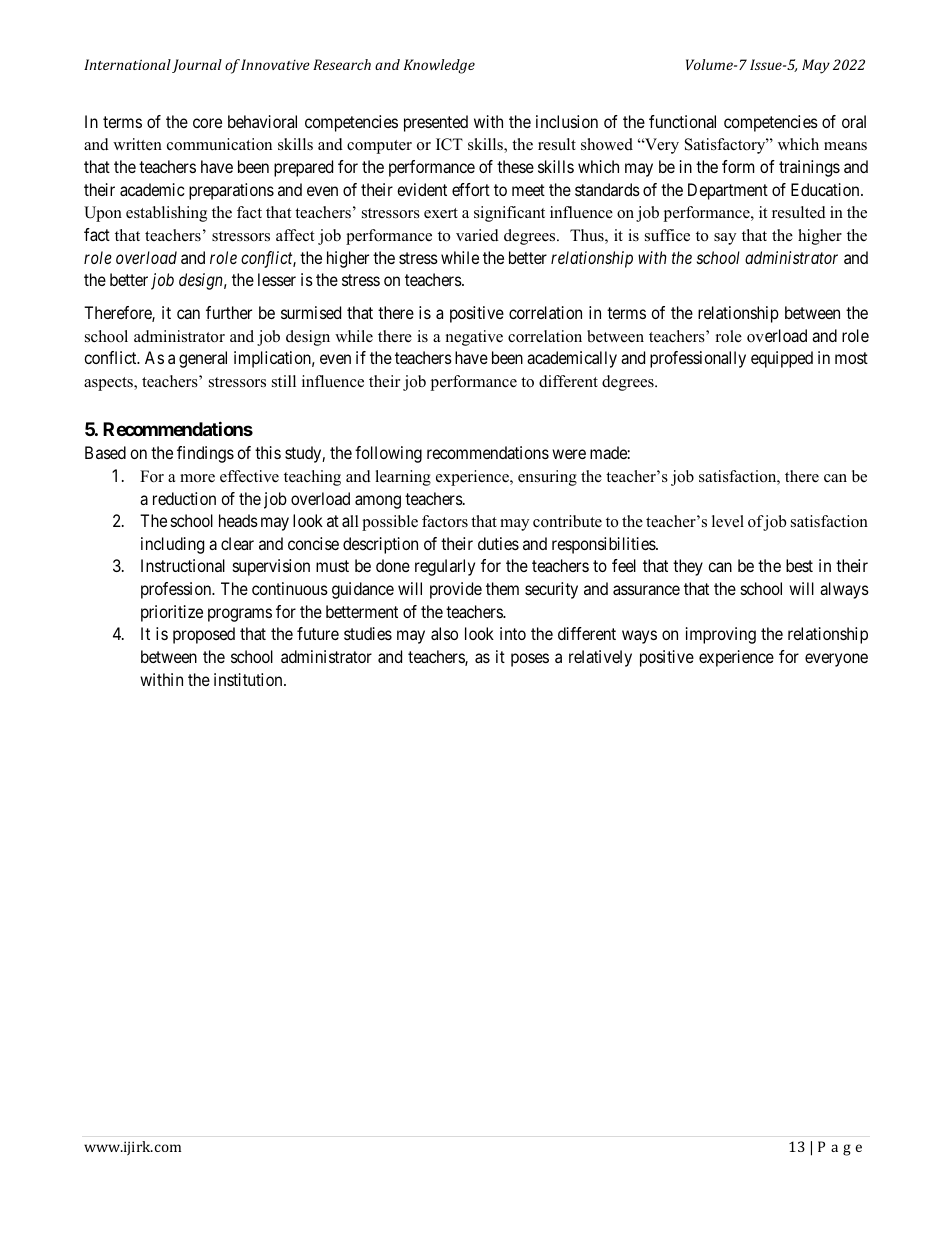 The height and width of the screenshot is (1233, 952). I want to click on Knowledge, so click(439, 66).
